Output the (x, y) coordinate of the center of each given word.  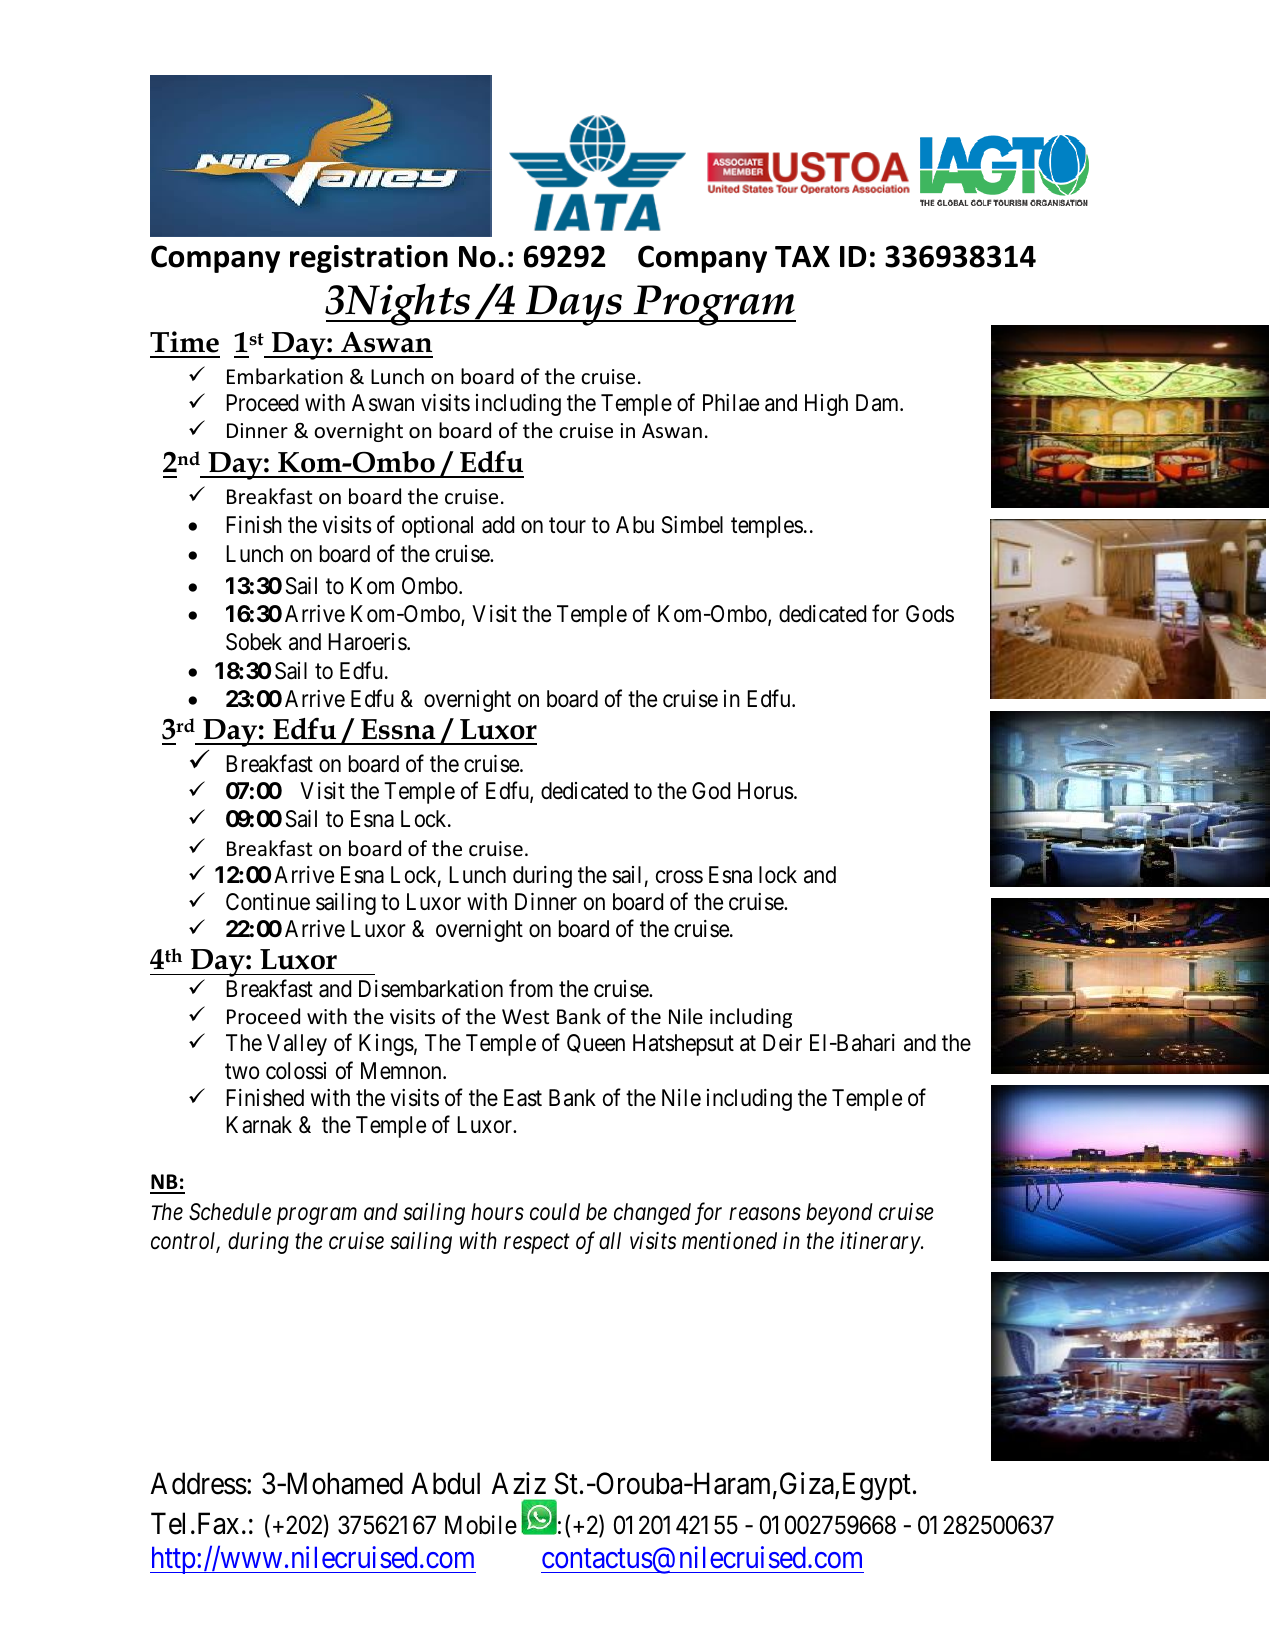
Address (199, 1483)
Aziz (519, 1483)
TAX (802, 256)
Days (574, 305)
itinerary (881, 1243)
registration (369, 259)
